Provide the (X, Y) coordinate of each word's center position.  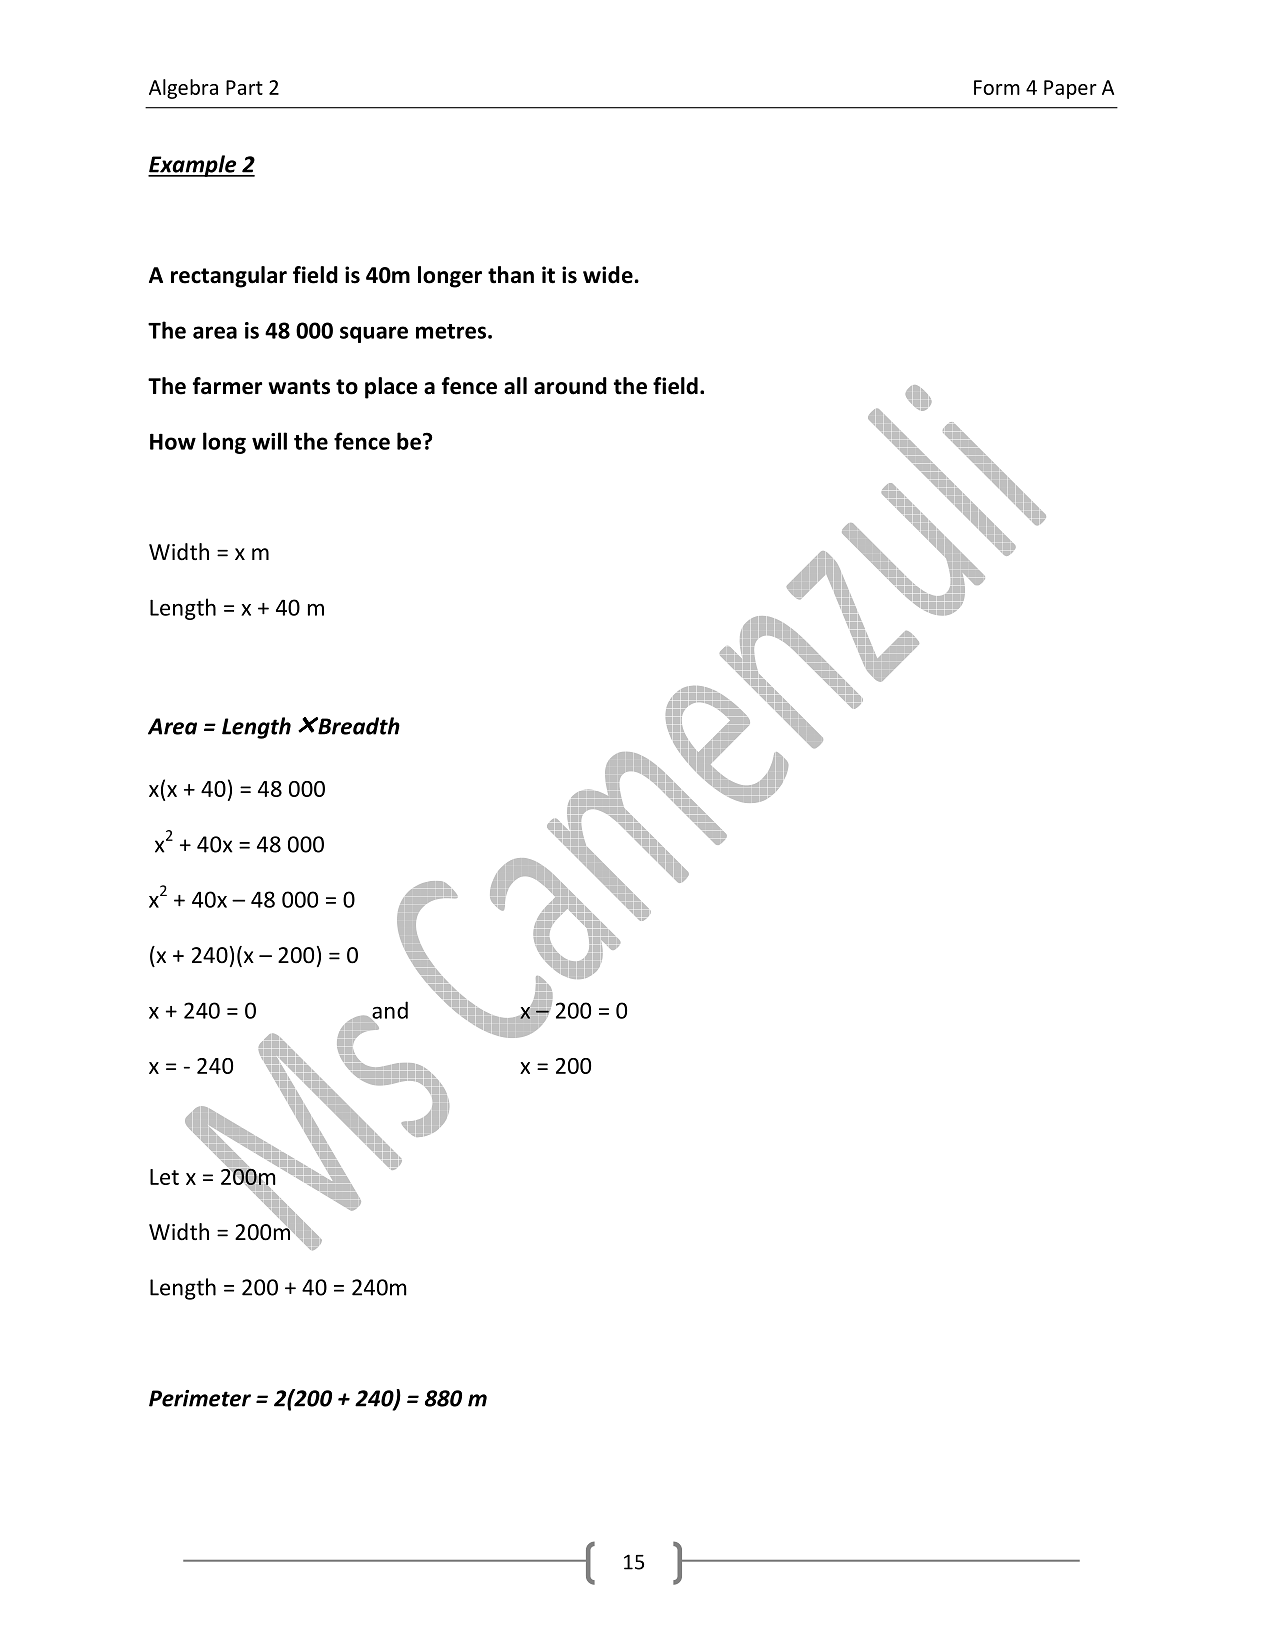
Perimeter (200, 1398)
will (269, 441)
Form (997, 87)
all (515, 386)
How (173, 441)
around (570, 386)
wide (609, 275)
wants (299, 387)
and (389, 1011)
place (391, 388)
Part (244, 87)
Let (164, 1177)
